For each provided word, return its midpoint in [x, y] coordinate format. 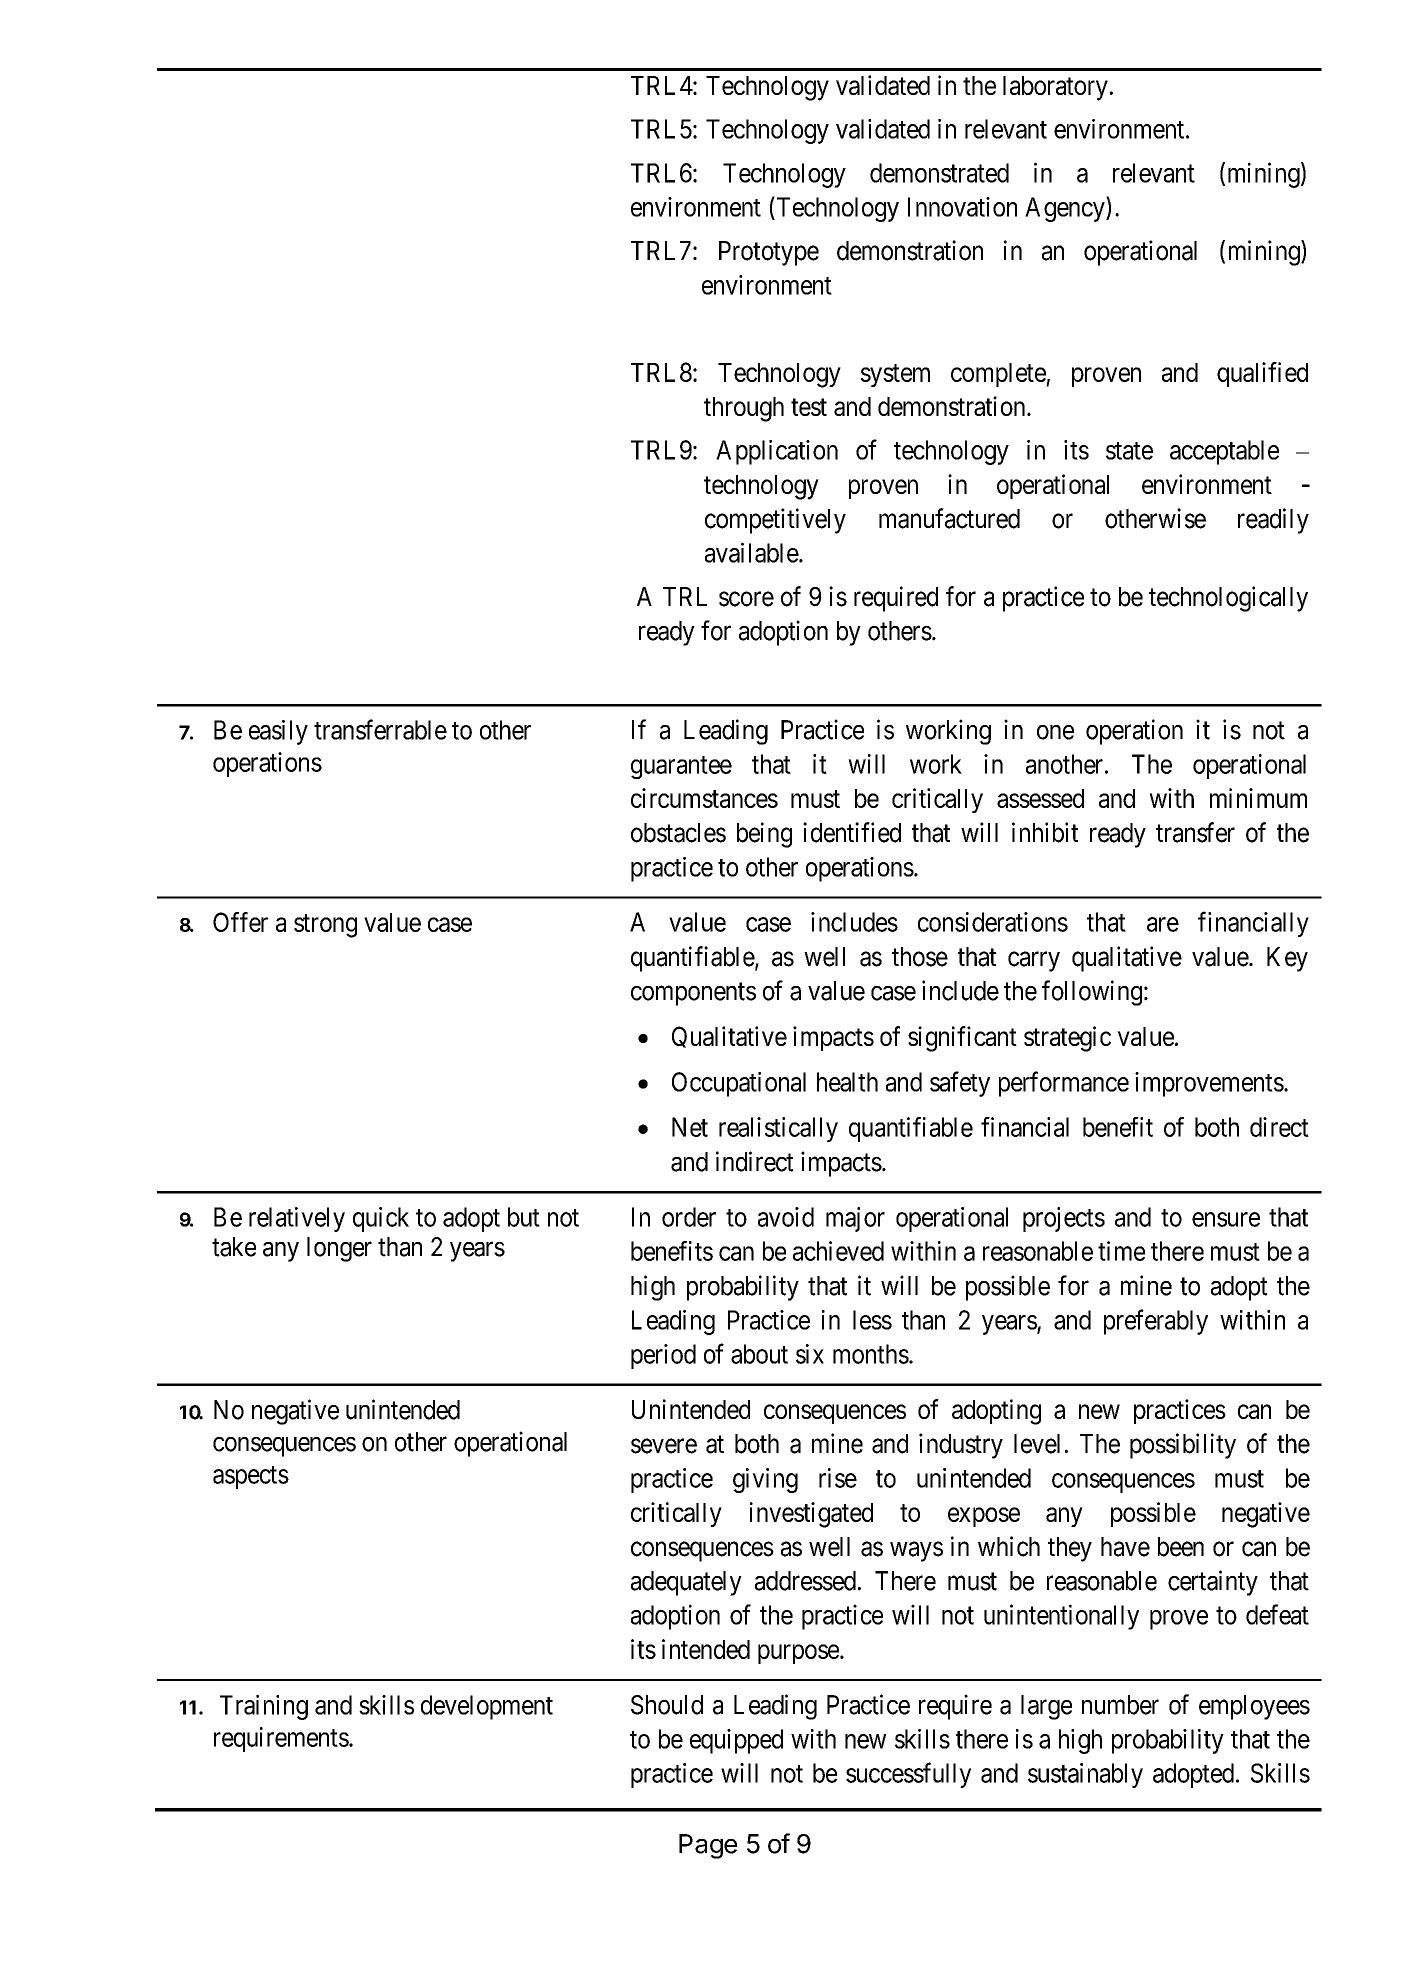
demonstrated [939, 173]
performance [1064, 1084]
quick [381, 1219]
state [1129, 451]
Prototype [769, 253]
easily [278, 732]
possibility [1183, 1446]
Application [777, 452]
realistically [778, 1129]
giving [765, 1480]
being [764, 835]
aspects [251, 1477]
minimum [1258, 798]
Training [264, 1707]
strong [325, 926]
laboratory [1055, 88]
